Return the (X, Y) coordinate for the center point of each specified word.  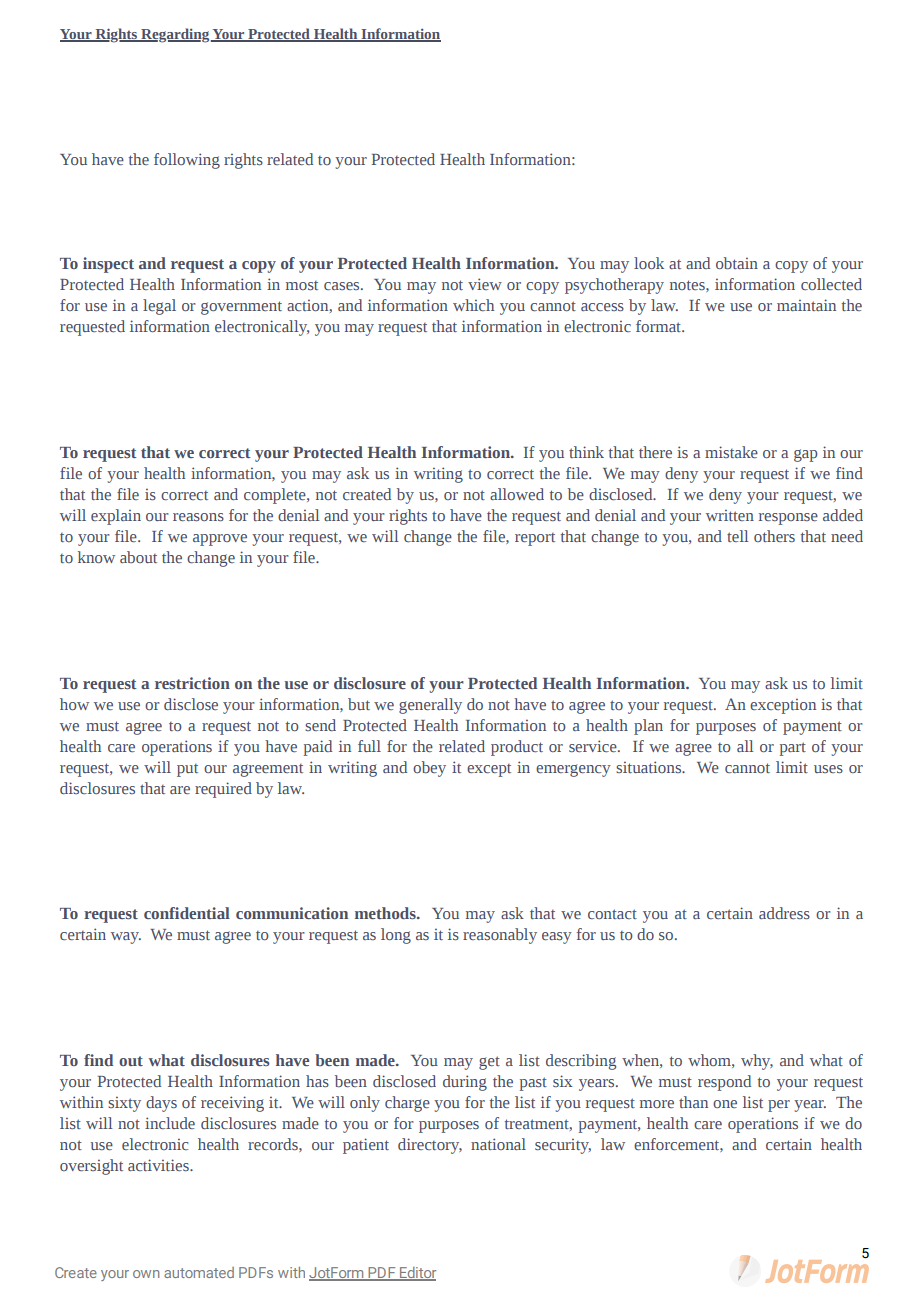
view (485, 284)
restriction (192, 683)
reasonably (500, 936)
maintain (806, 305)
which (473, 305)
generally (430, 706)
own (146, 1274)
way (126, 938)
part (793, 749)
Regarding (175, 35)
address (784, 913)
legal (159, 307)
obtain (737, 263)
